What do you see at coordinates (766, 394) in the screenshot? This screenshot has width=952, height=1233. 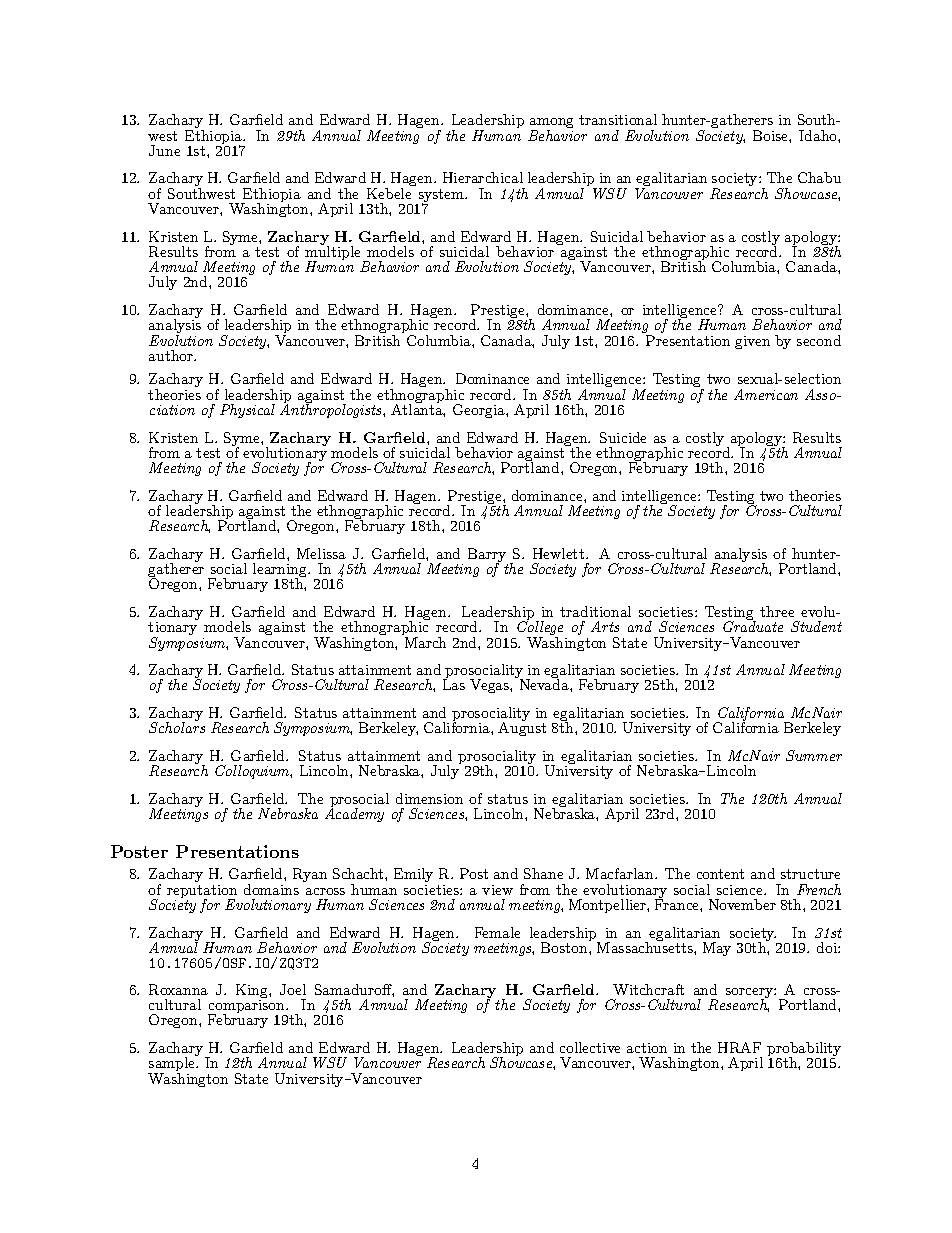 I see `American` at bounding box center [766, 394].
